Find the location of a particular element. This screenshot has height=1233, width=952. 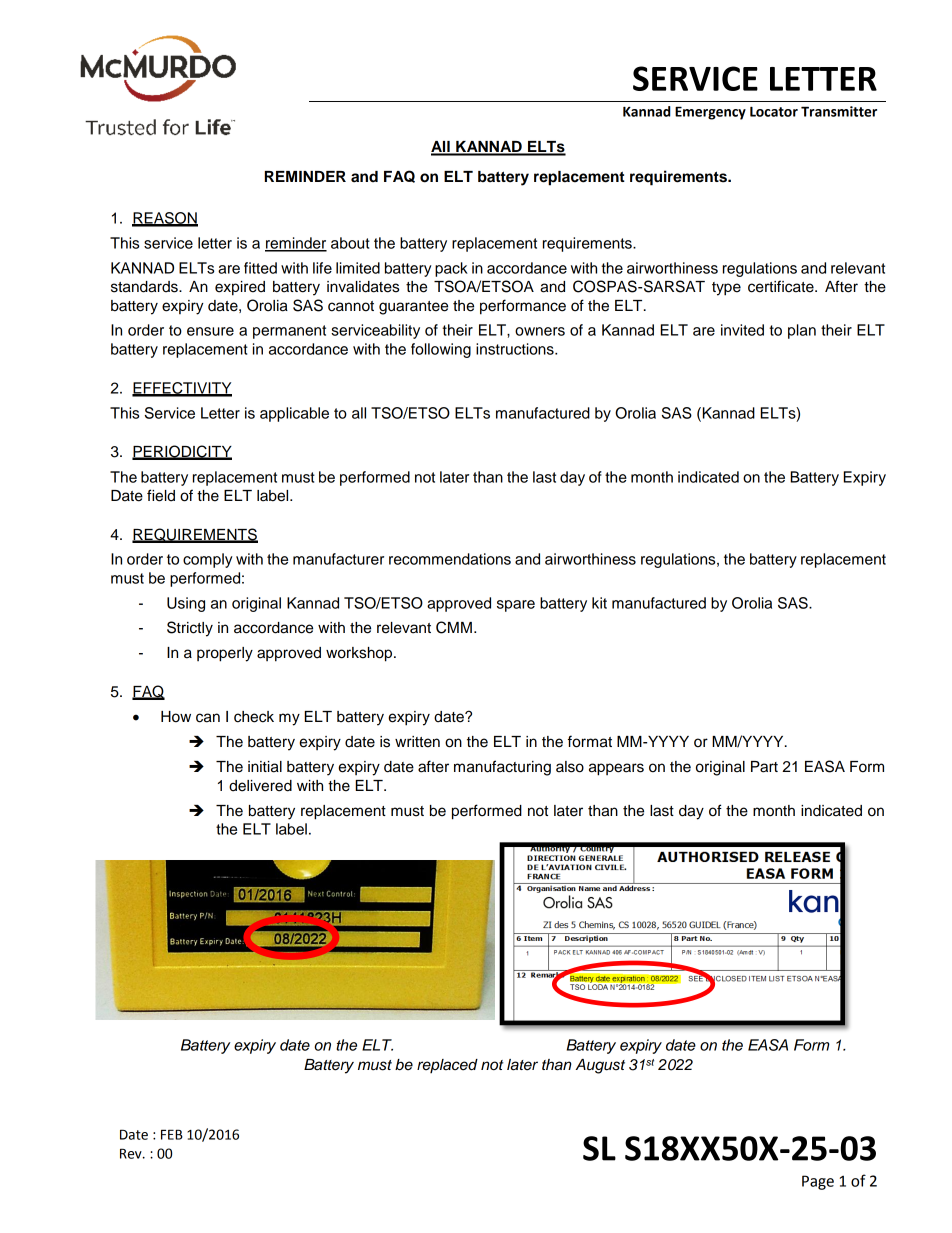

pack is located at coordinates (451, 269).
